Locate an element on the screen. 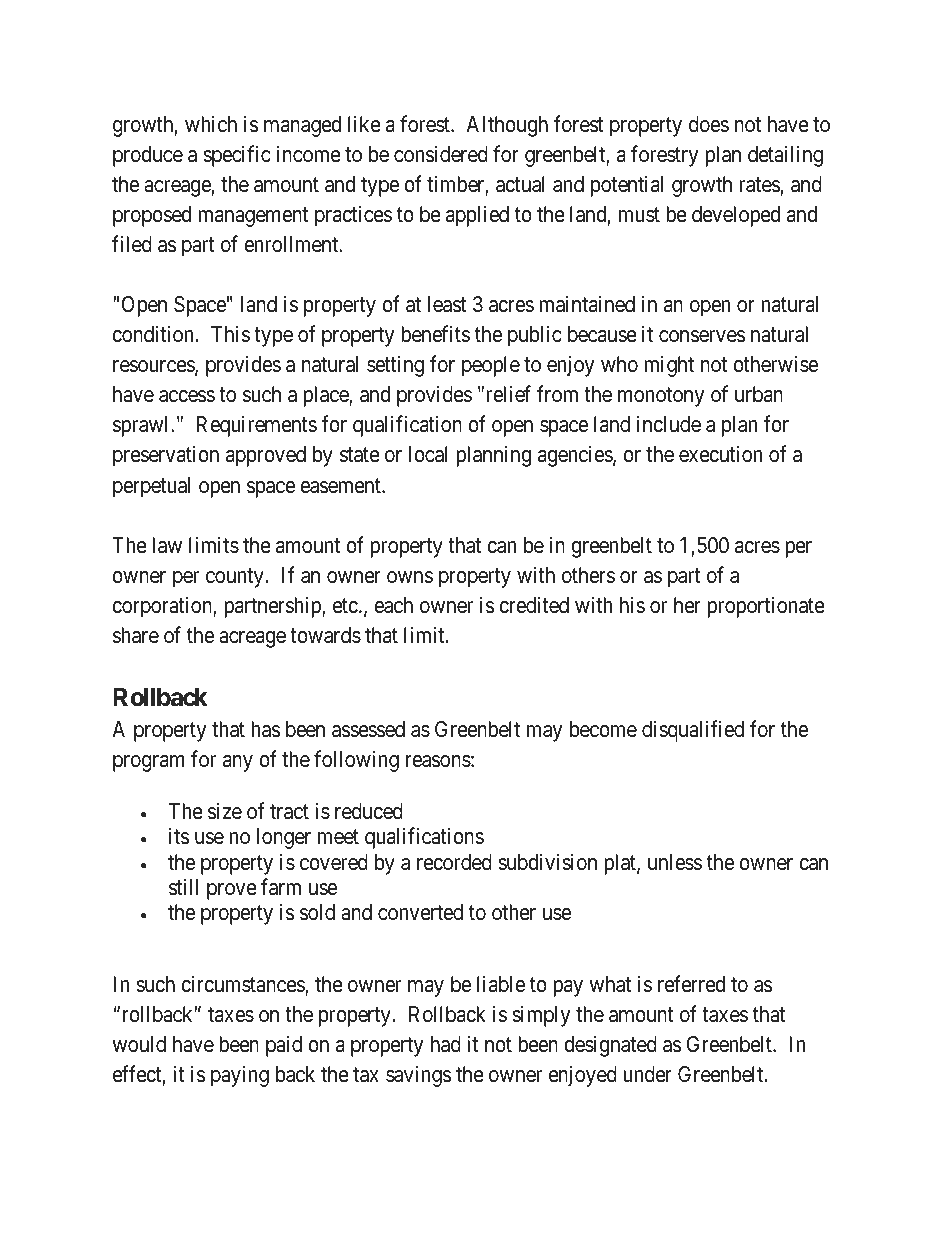 This screenshot has height=1233, width=952. considered is located at coordinates (441, 154).
